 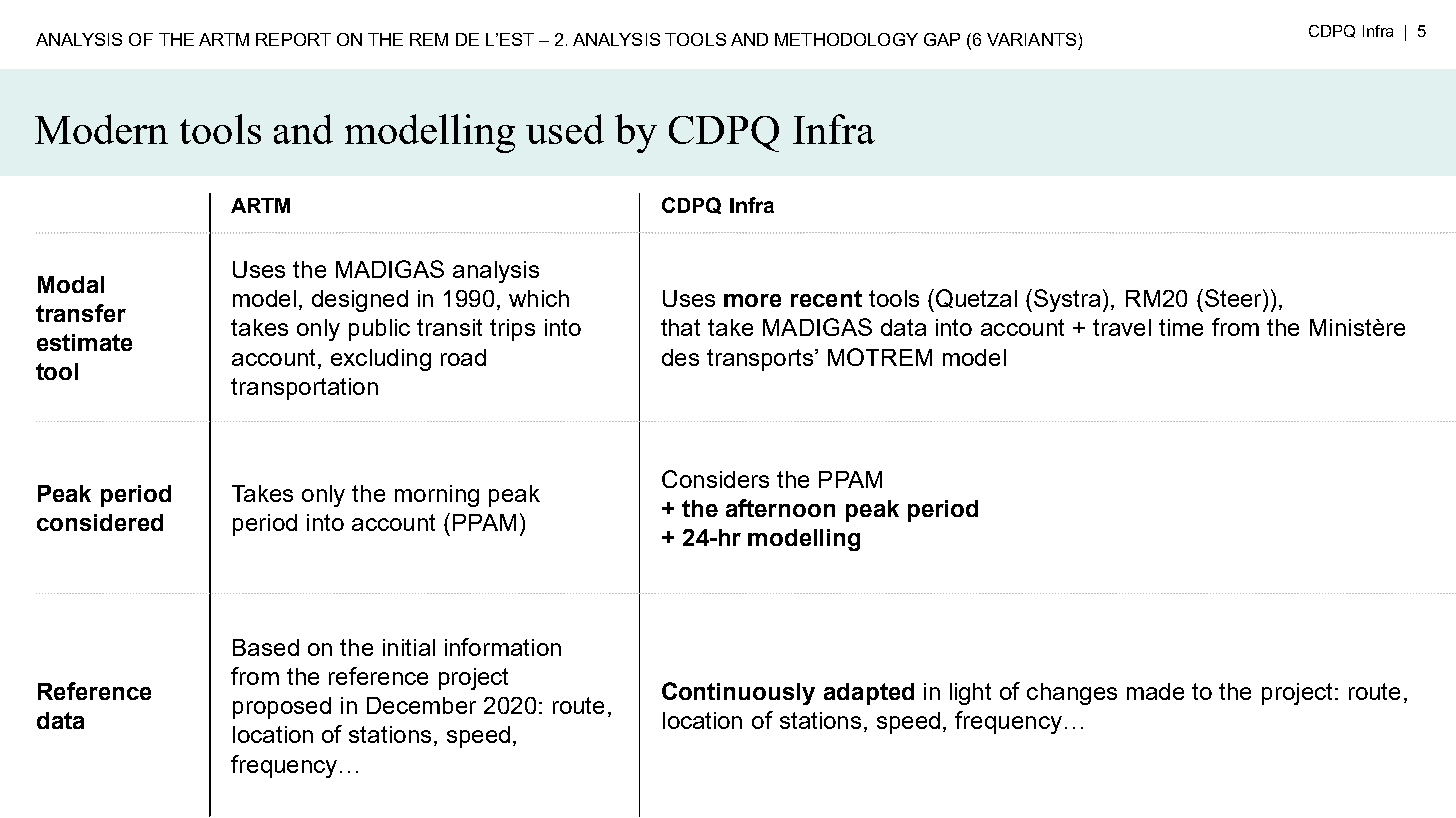 I want to click on changes, so click(x=1072, y=694).
